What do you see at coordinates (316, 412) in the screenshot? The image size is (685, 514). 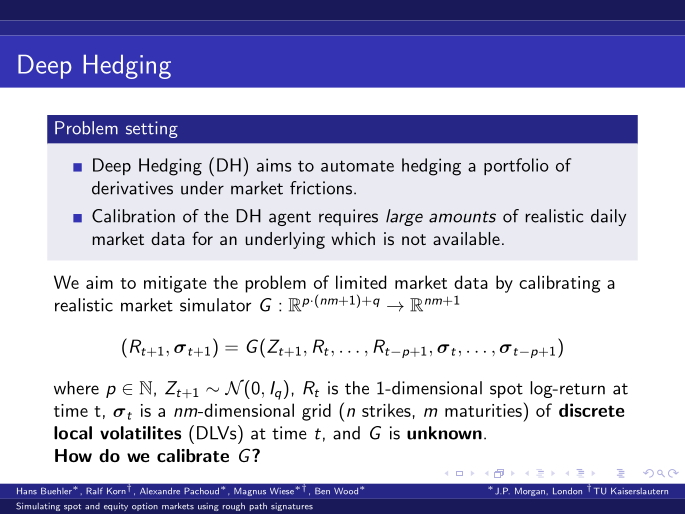 I see `grid` at bounding box center [316, 412].
